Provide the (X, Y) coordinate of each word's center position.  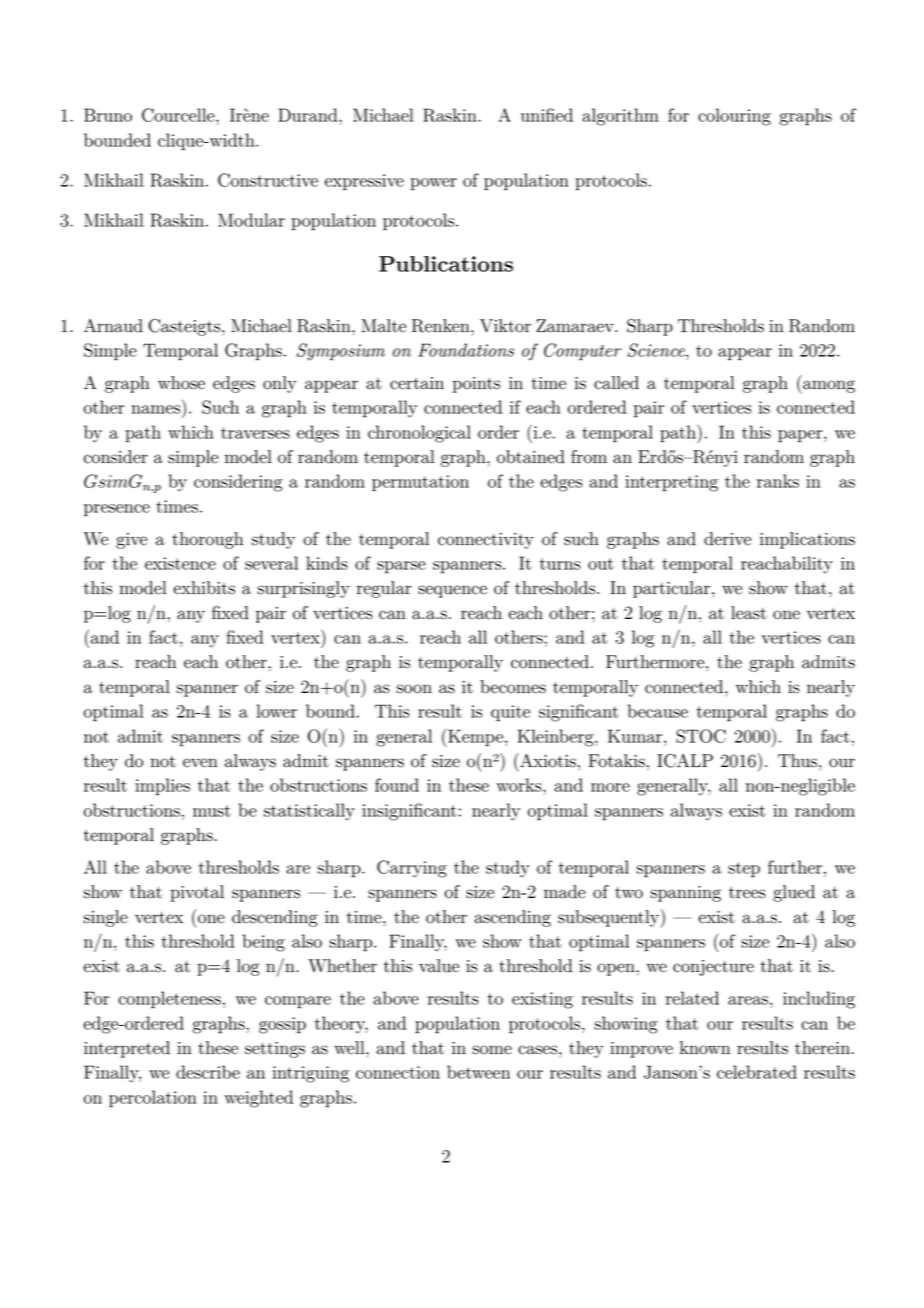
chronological (419, 434)
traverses (255, 433)
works (520, 785)
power (433, 184)
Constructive (268, 180)
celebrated (757, 1072)
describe (208, 1072)
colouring (734, 117)
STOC (701, 736)
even (200, 763)
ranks (778, 481)
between (478, 1072)
